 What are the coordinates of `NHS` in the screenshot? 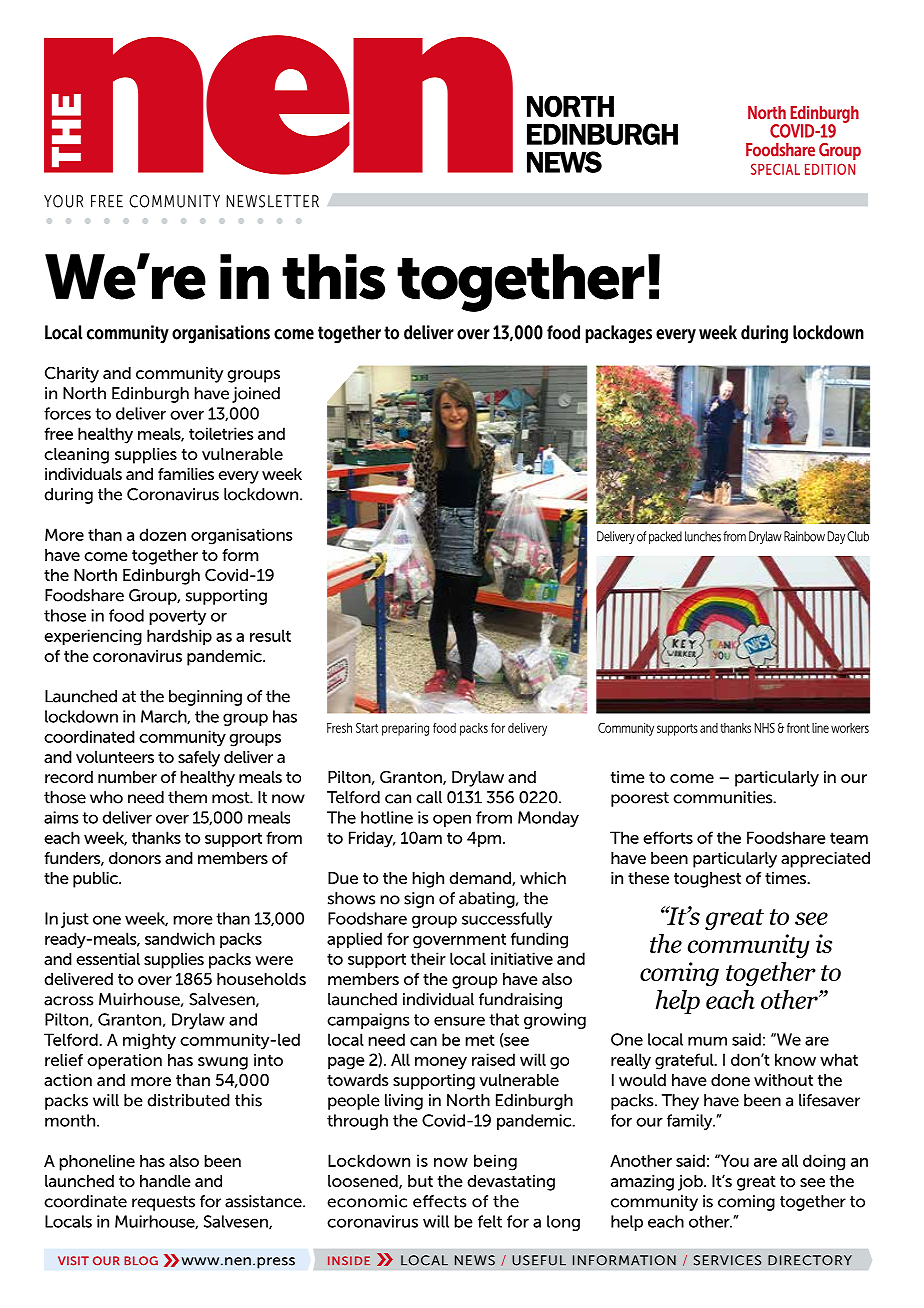 It's located at (765, 728).
